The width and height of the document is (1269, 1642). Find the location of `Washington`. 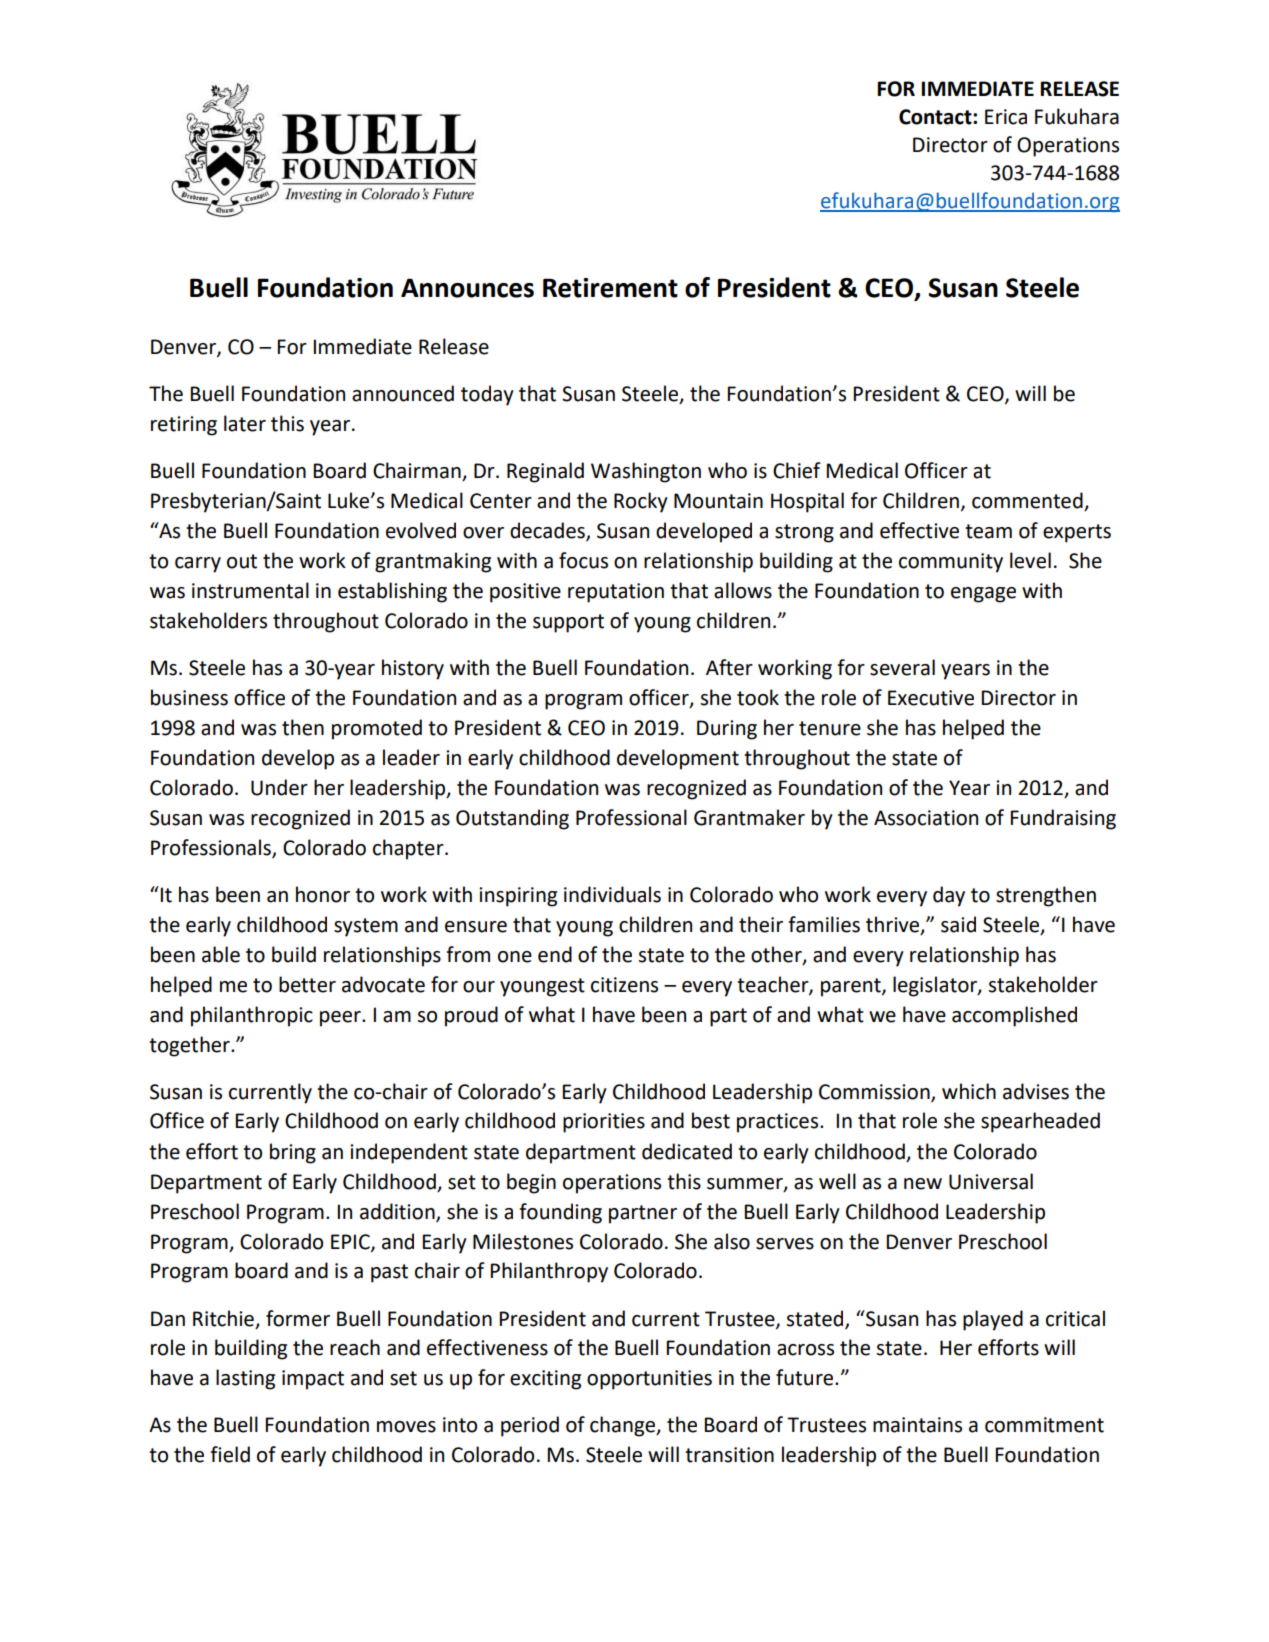

Washington is located at coordinates (646, 472).
